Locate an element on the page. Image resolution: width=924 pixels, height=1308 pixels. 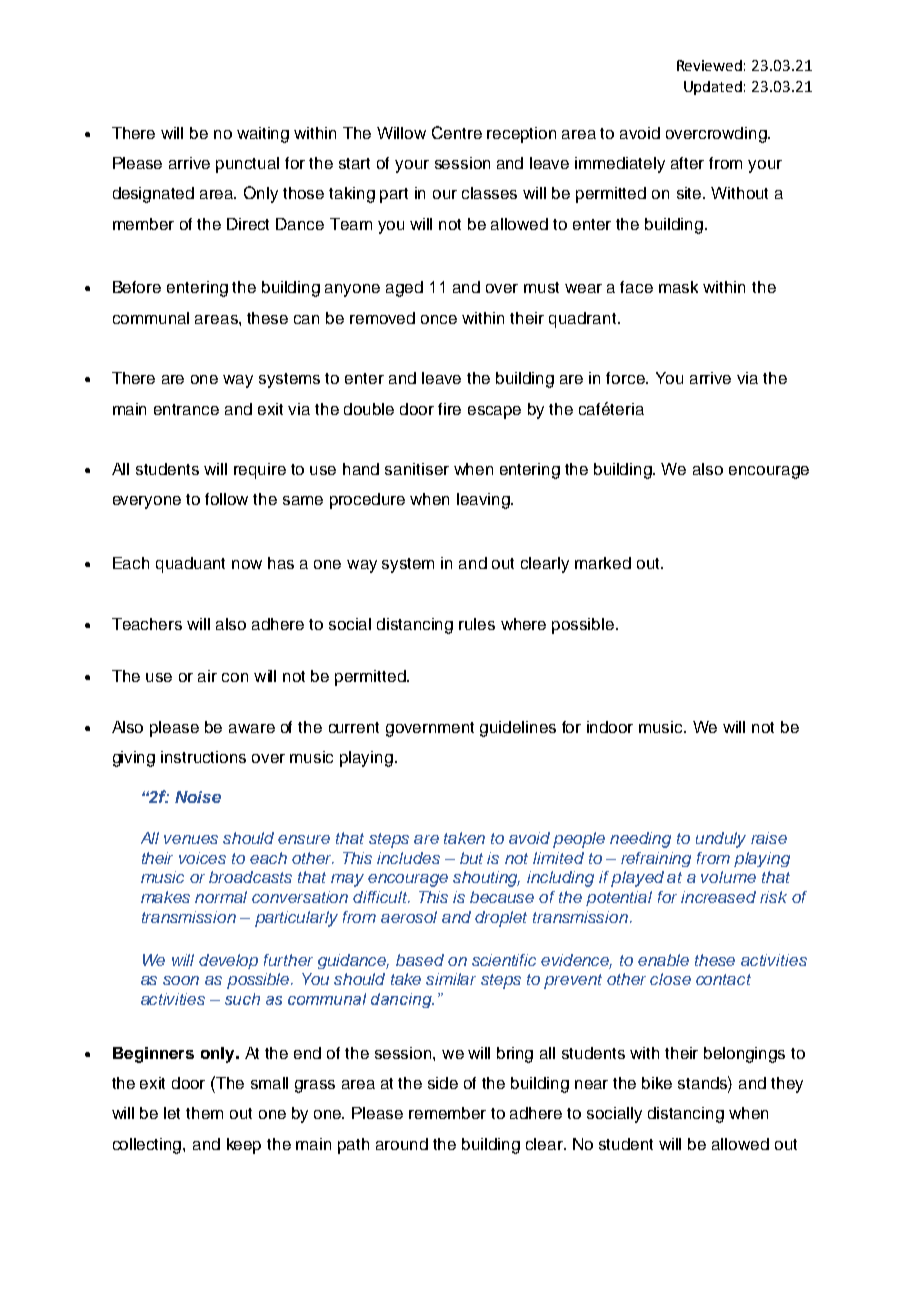
bike is located at coordinates (657, 1083).
